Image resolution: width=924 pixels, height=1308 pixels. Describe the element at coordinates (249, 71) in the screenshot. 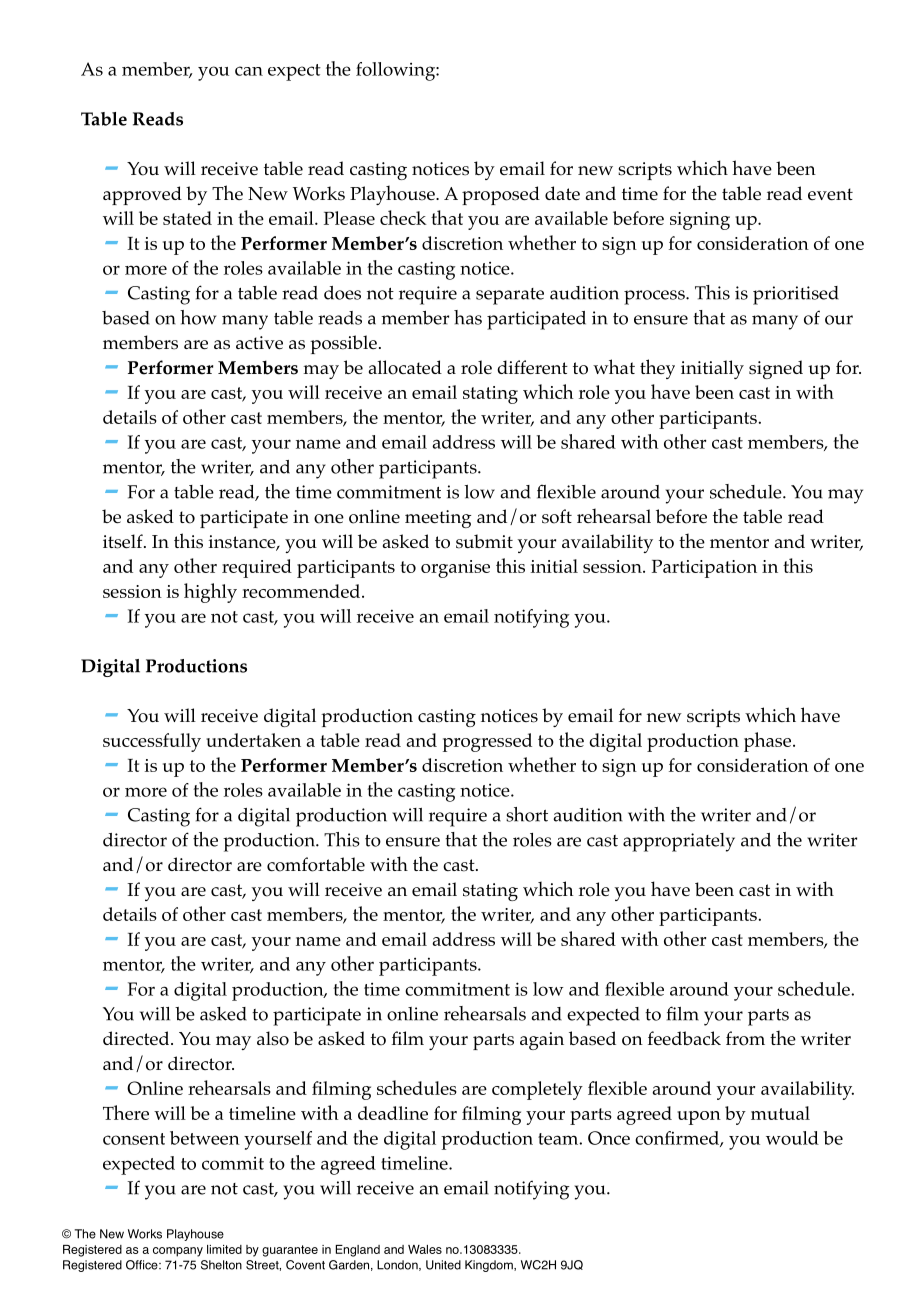

I see `can` at that location.
